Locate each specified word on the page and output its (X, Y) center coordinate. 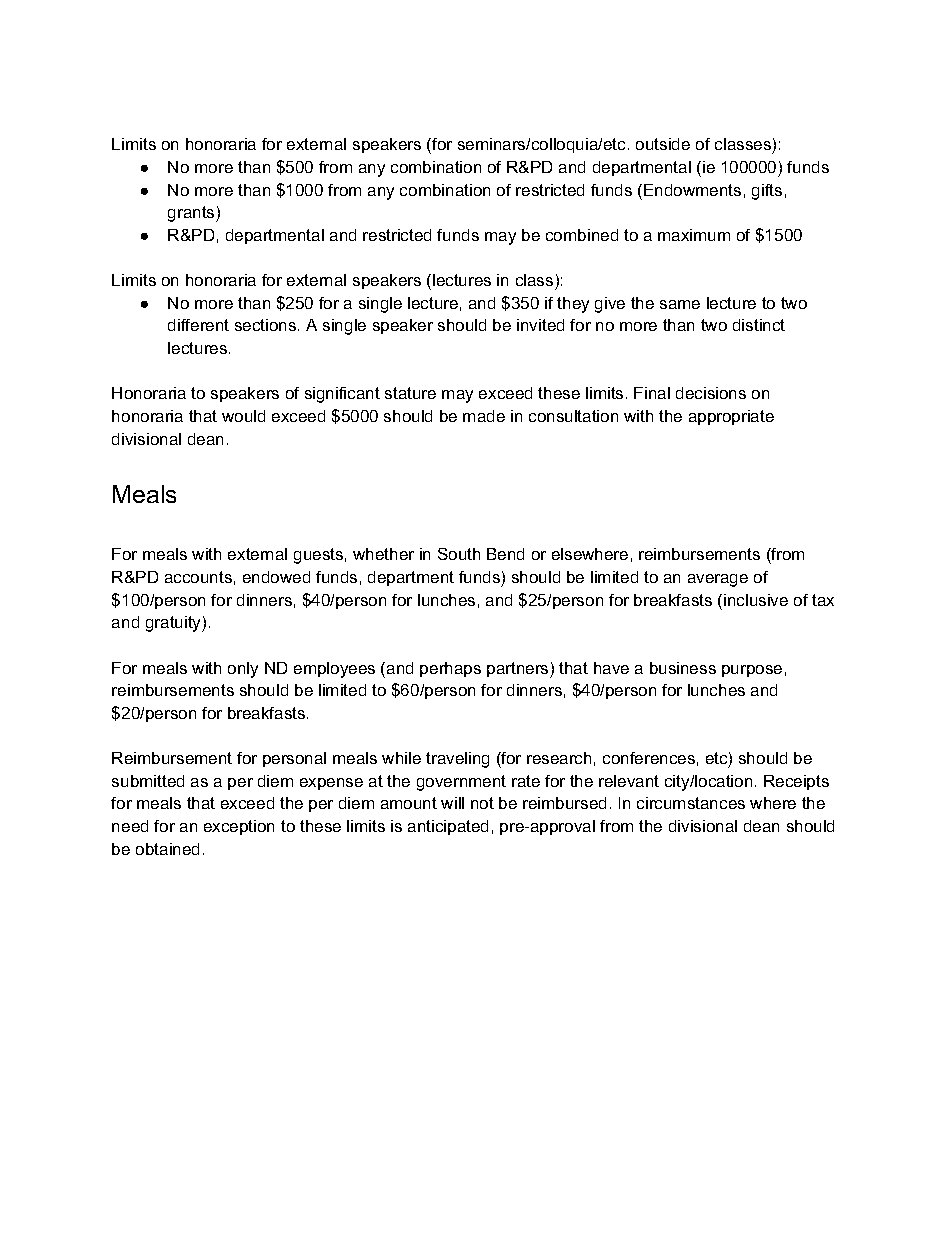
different (198, 325)
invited (540, 325)
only (243, 670)
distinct (759, 325)
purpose (752, 671)
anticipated (448, 827)
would (243, 416)
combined (582, 235)
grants (192, 214)
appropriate (731, 417)
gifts (767, 192)
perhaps (450, 669)
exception (239, 827)
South (459, 554)
